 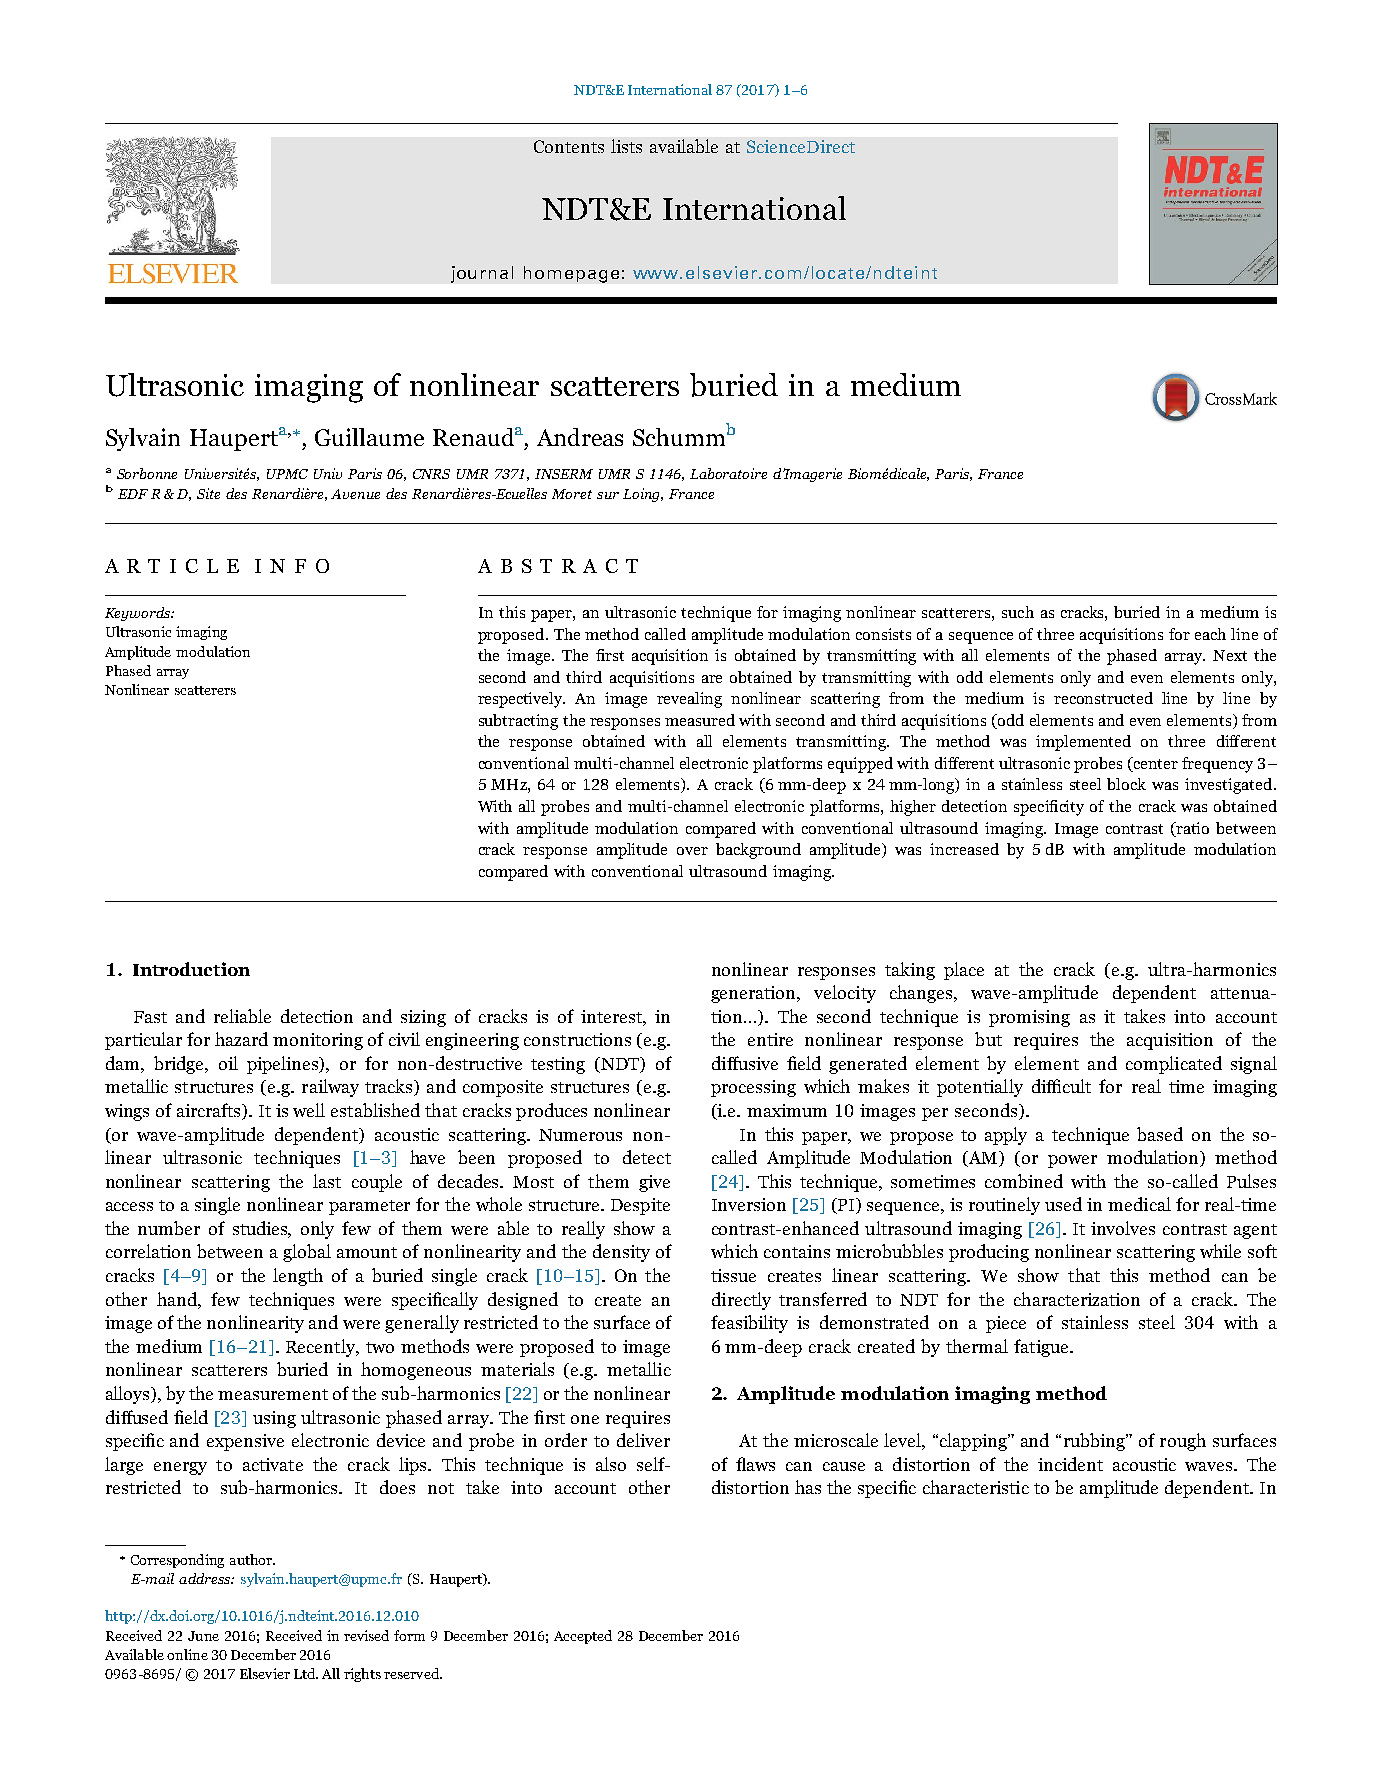 What do you see at coordinates (1174, 1065) in the document?
I see `complicated` at bounding box center [1174, 1065].
